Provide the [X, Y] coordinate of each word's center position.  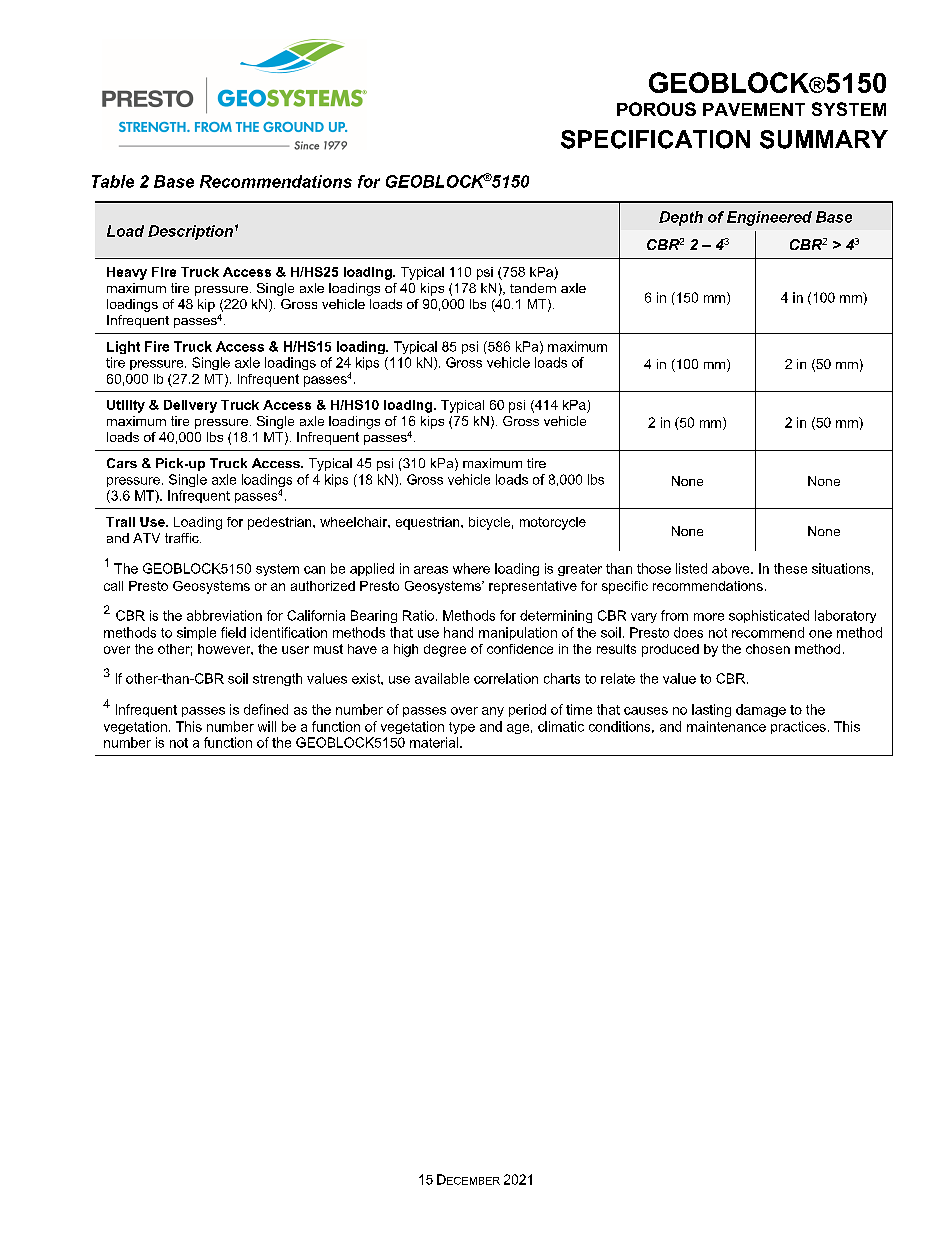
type [462, 728]
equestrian [429, 523]
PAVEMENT [754, 109]
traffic [183, 538]
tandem [533, 288]
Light [123, 347]
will [267, 726]
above [732, 568]
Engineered [769, 218]
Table [113, 181]
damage [761, 710]
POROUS [656, 109]
